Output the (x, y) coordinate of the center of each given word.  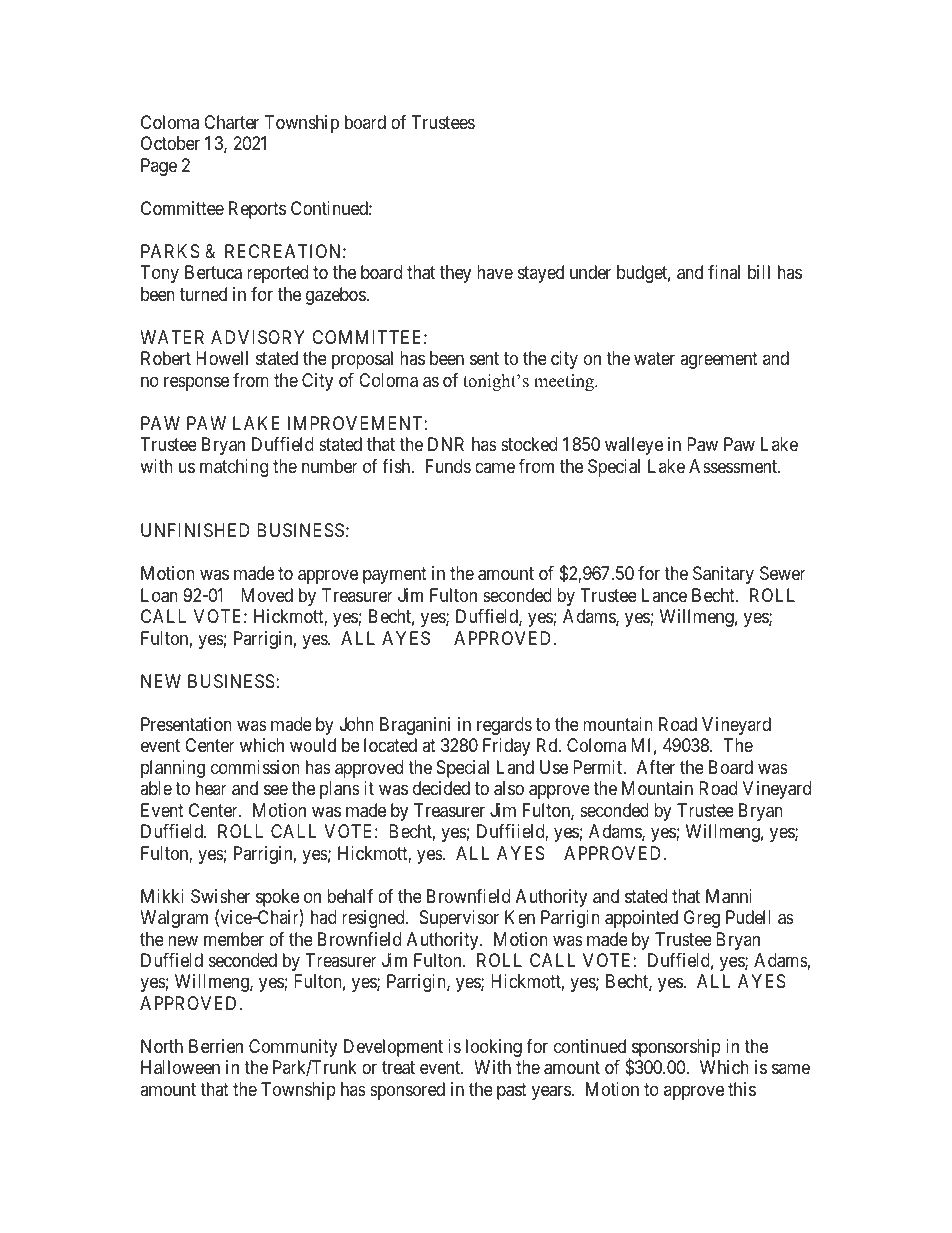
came (495, 467)
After (656, 767)
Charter (231, 122)
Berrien (216, 1046)
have (495, 272)
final (724, 272)
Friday (506, 747)
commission (255, 767)
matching (234, 468)
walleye (634, 446)
